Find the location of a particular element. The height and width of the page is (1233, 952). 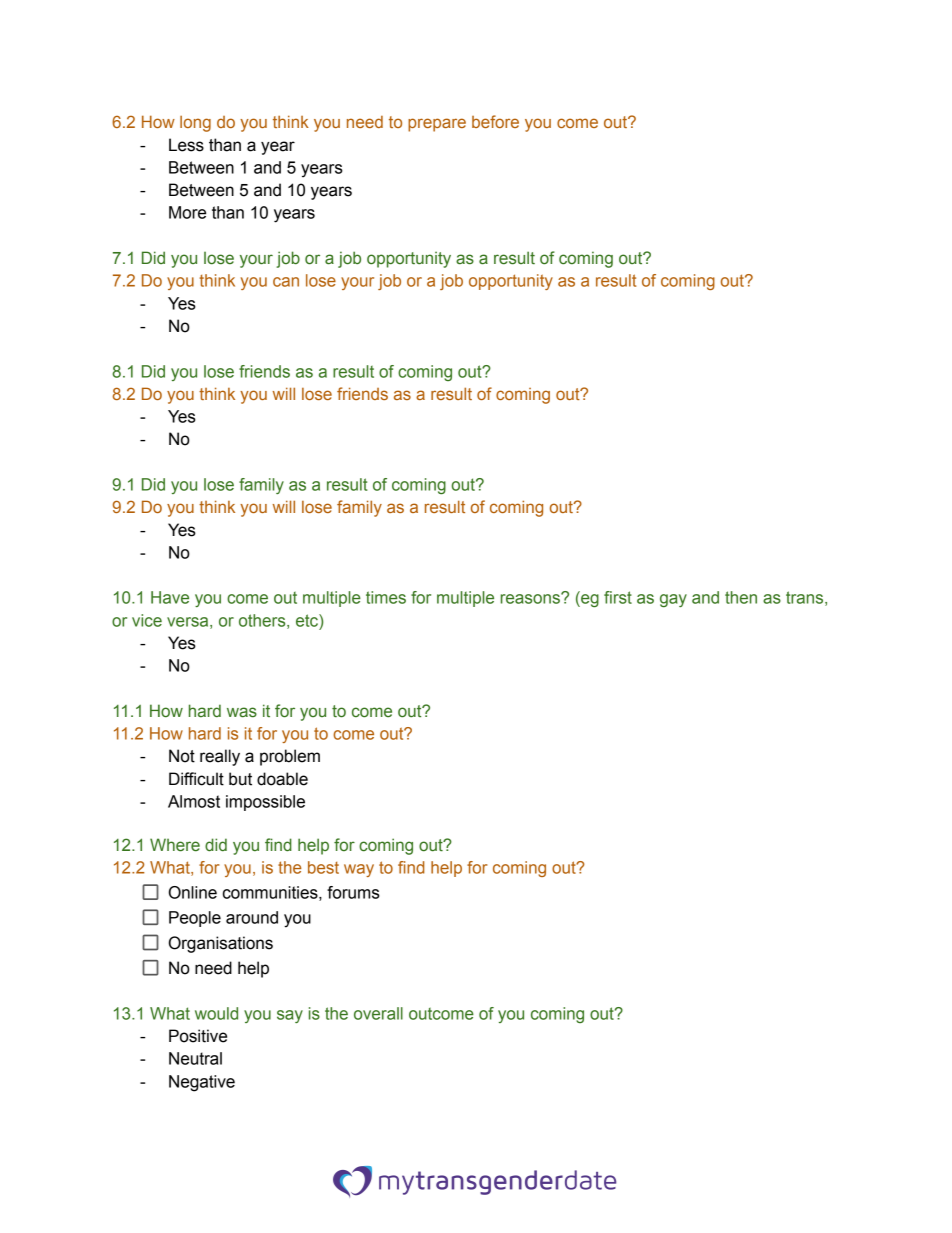

gay is located at coordinates (673, 600).
